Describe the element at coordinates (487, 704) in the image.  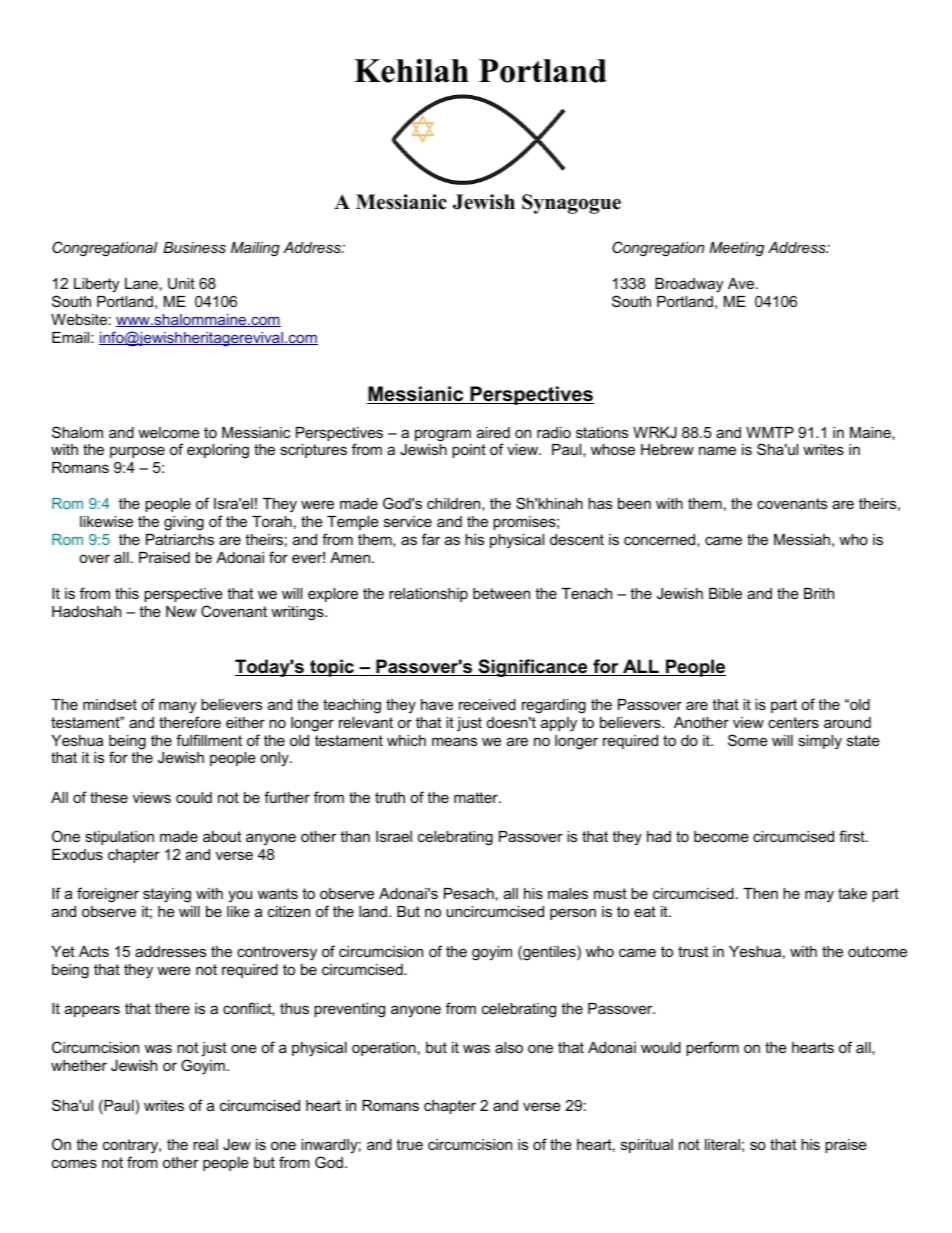
I see `received` at that location.
